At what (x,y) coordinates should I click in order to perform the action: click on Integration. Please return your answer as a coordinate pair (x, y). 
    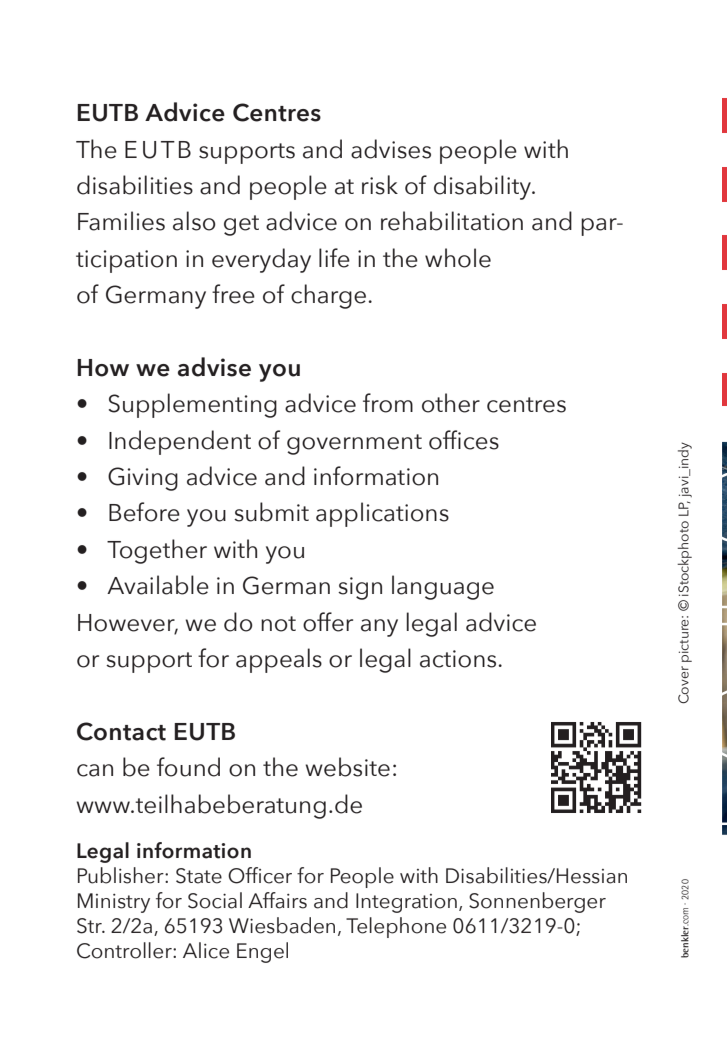
    Looking at the image, I should click on (406, 903).
